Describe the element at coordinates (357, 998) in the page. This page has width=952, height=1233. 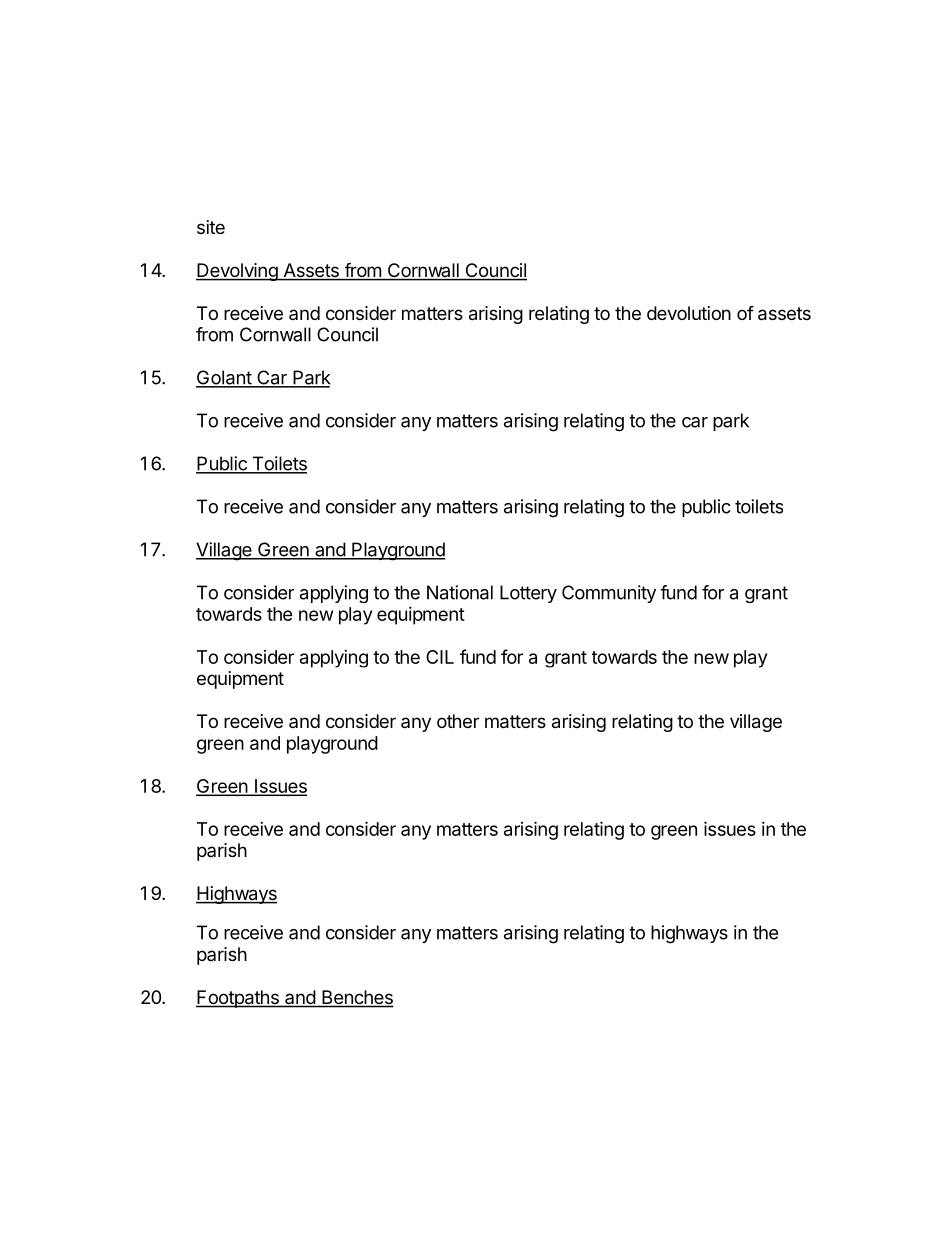
I see `Benches` at that location.
